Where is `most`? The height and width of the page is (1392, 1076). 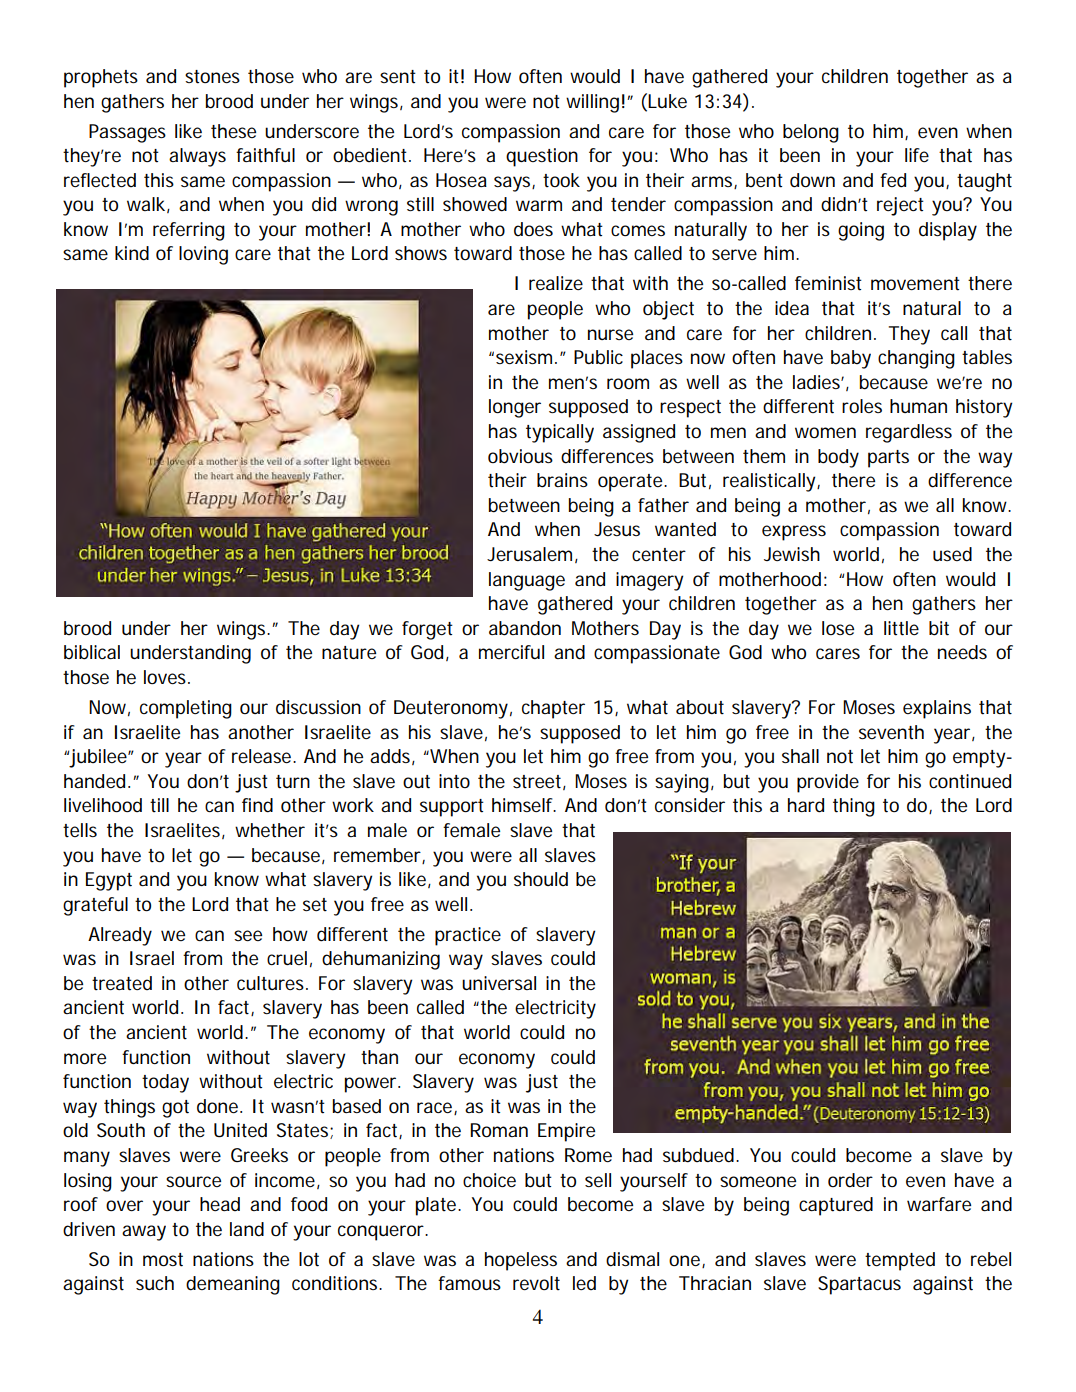
most is located at coordinates (163, 1260).
